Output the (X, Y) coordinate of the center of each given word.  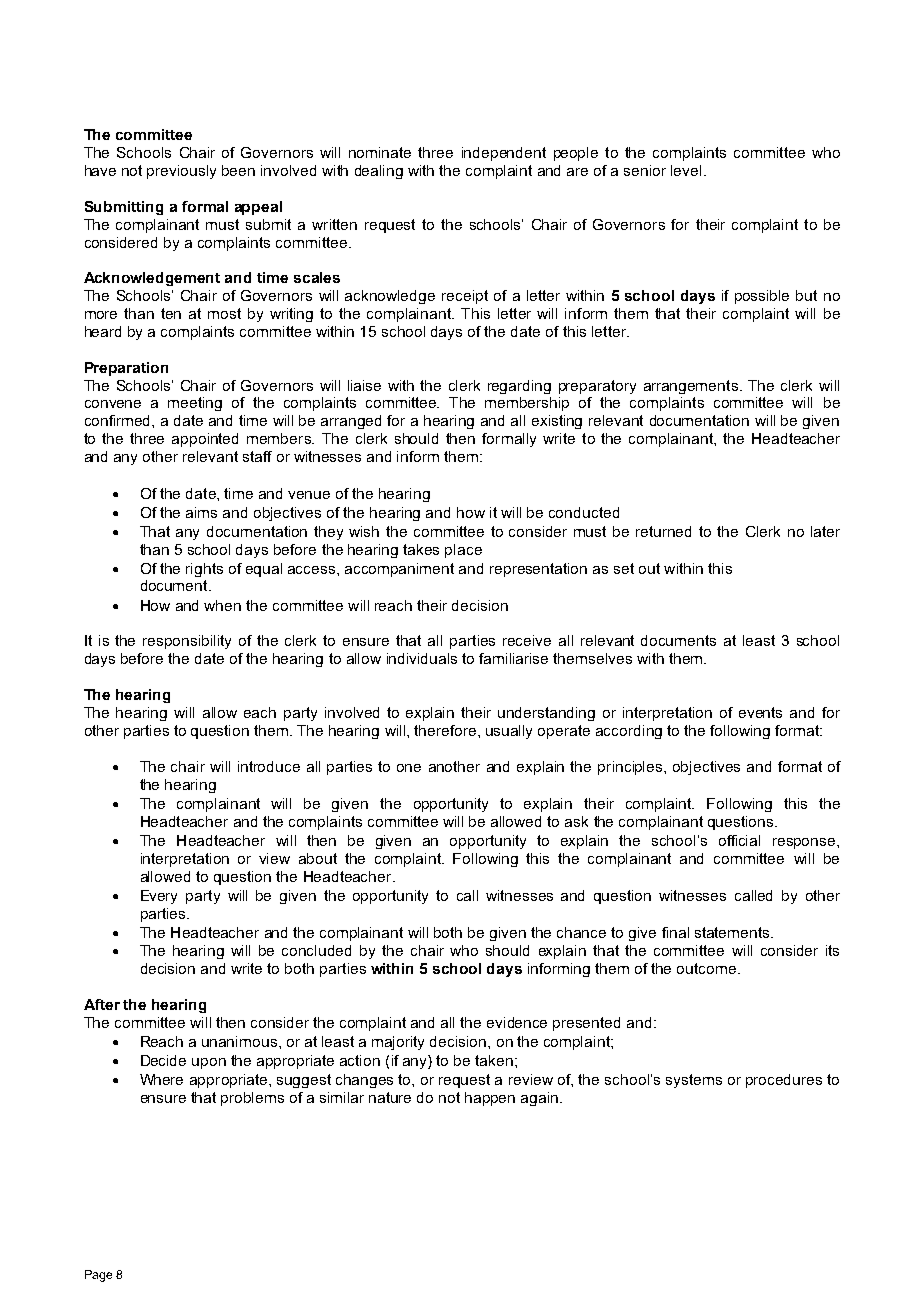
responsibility (187, 642)
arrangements (691, 387)
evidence (517, 1022)
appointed (205, 440)
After (102, 1004)
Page (98, 1276)
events (760, 712)
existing (557, 422)
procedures (784, 1081)
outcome (708, 968)
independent (504, 154)
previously (181, 172)
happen (490, 1099)
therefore (446, 730)
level (686, 170)
